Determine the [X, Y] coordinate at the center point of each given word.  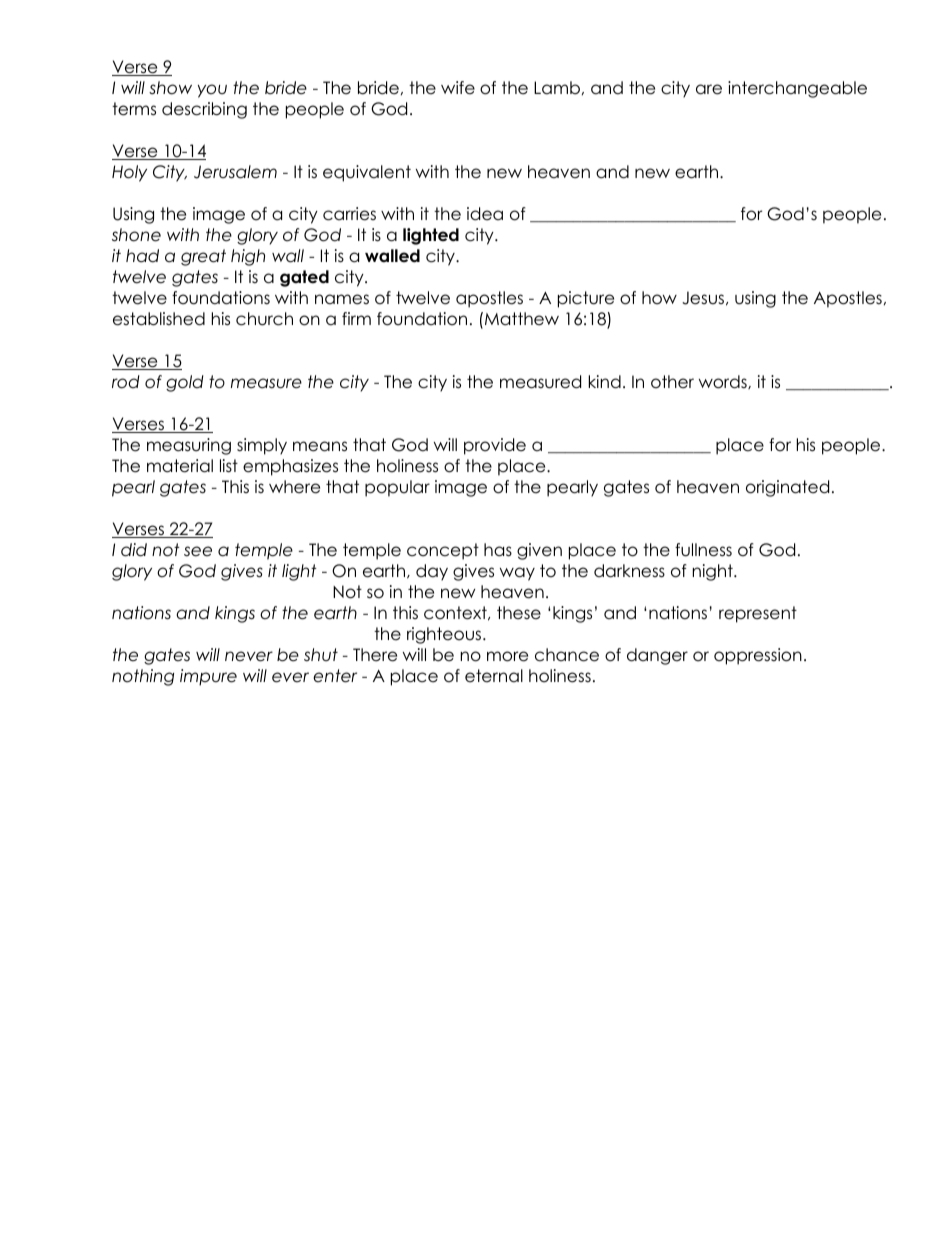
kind [604, 382]
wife [458, 88]
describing [204, 110]
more [507, 656]
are [709, 89]
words [724, 382]
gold [185, 383]
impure [208, 677]
